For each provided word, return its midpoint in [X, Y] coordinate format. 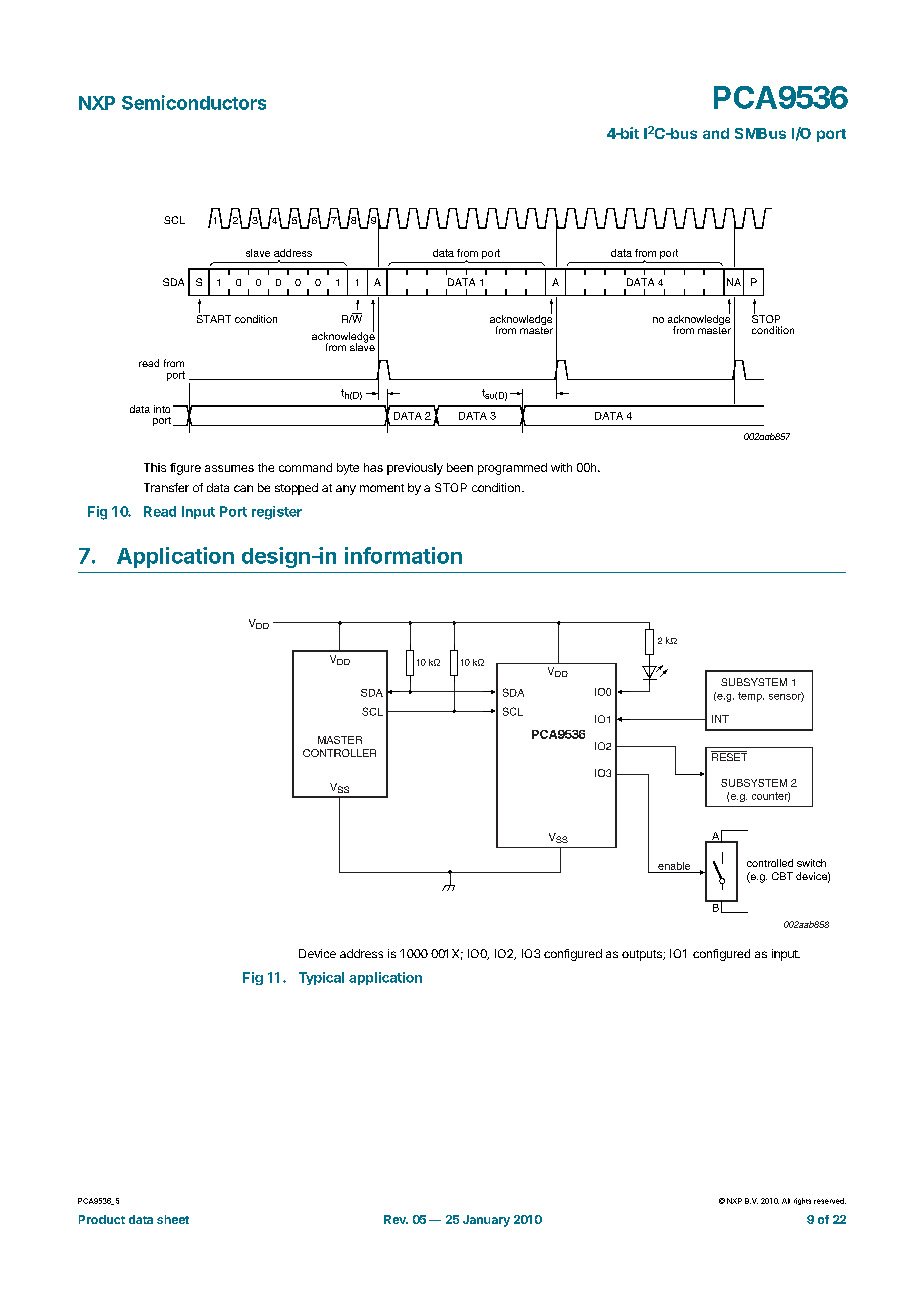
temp [751, 697]
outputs [643, 955]
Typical [321, 978]
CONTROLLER [339, 753]
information [403, 555]
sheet [173, 1219]
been [460, 467]
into [162, 409]
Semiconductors [194, 102]
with [561, 467]
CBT [782, 876]
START [214, 319]
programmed [512, 469]
